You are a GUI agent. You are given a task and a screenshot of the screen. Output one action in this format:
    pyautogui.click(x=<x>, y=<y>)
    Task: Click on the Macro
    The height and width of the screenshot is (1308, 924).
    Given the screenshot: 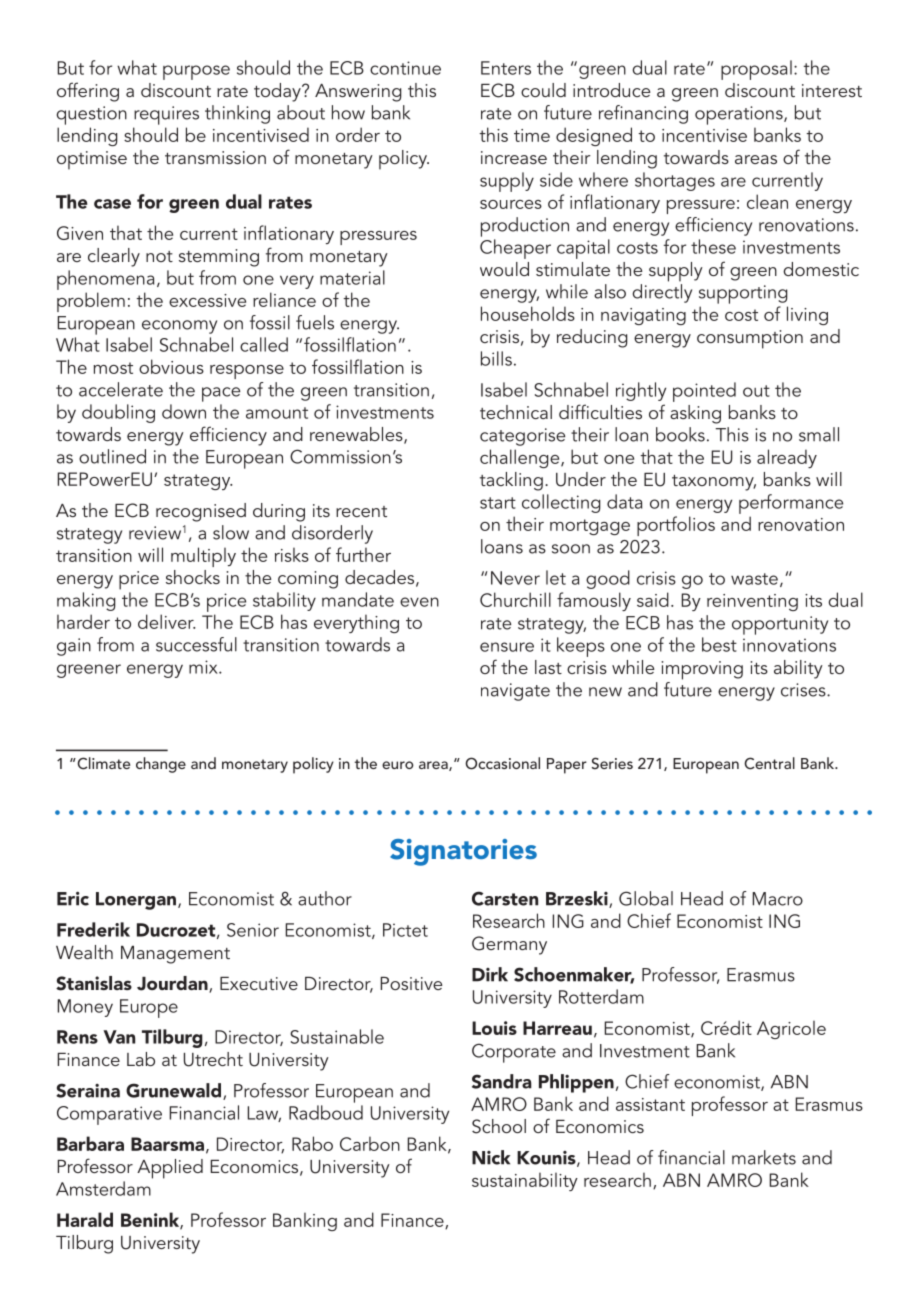 What is the action you would take?
    pyautogui.click(x=777, y=899)
